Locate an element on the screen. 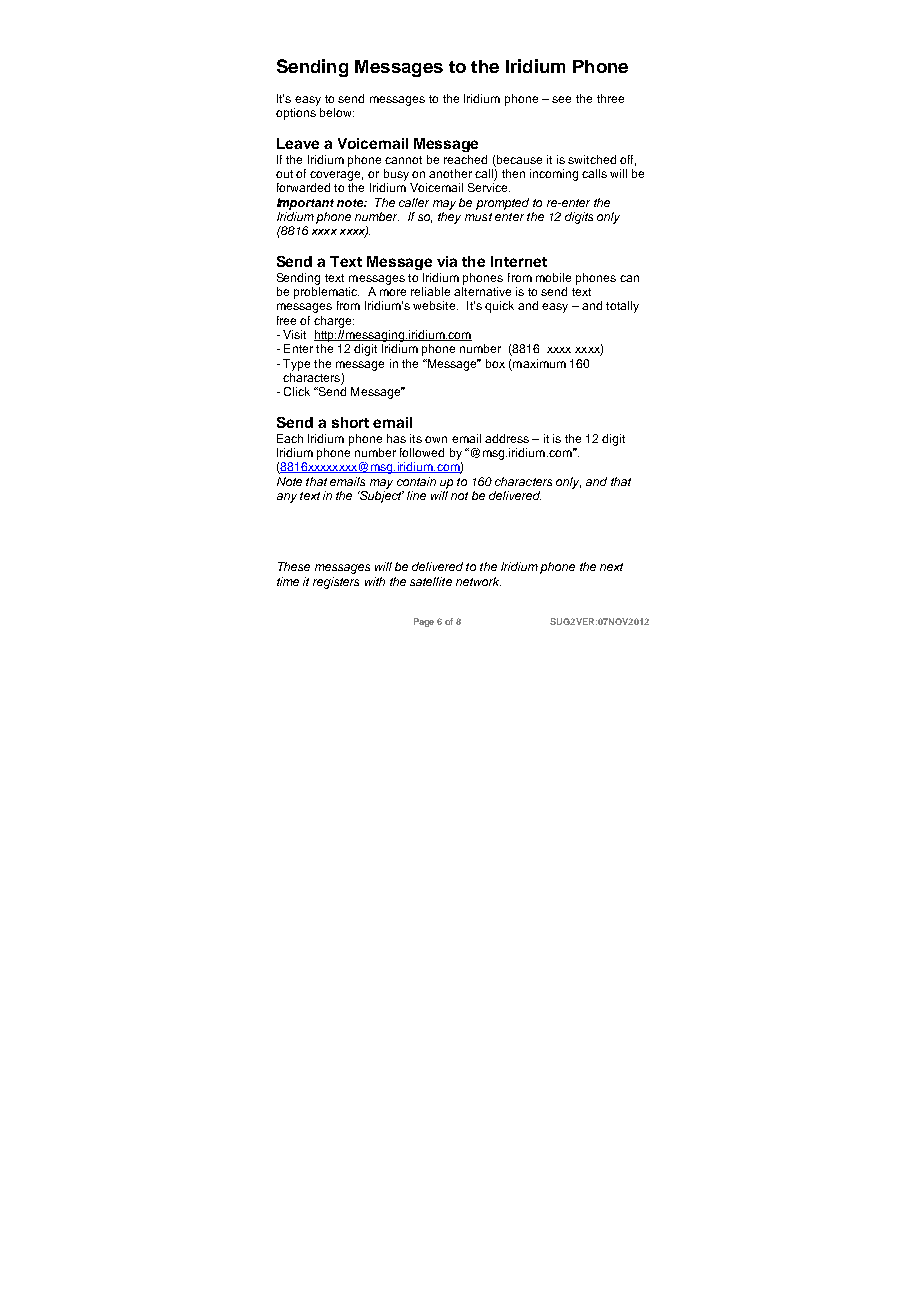 The width and height of the screenshot is (924, 1308). another is located at coordinates (450, 173).
